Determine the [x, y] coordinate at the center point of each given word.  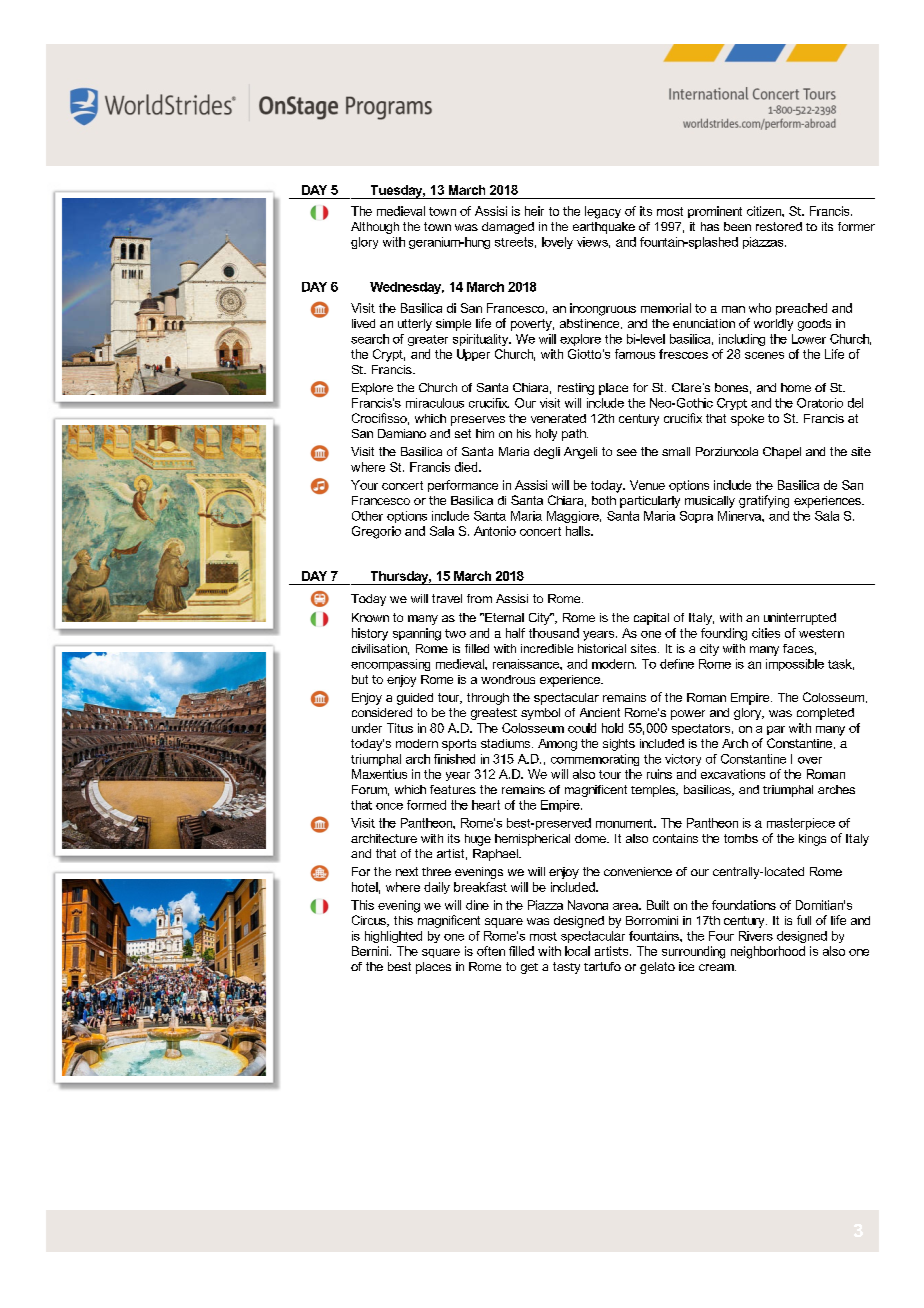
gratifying [764, 501]
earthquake [604, 228]
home [796, 387]
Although [375, 228]
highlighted [393, 937]
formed [426, 805]
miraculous [435, 403]
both [604, 500]
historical [602, 648]
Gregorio [376, 532]
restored [779, 226]
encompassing [390, 665]
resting [576, 389]
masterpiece [801, 824]
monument [625, 823]
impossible [795, 665]
